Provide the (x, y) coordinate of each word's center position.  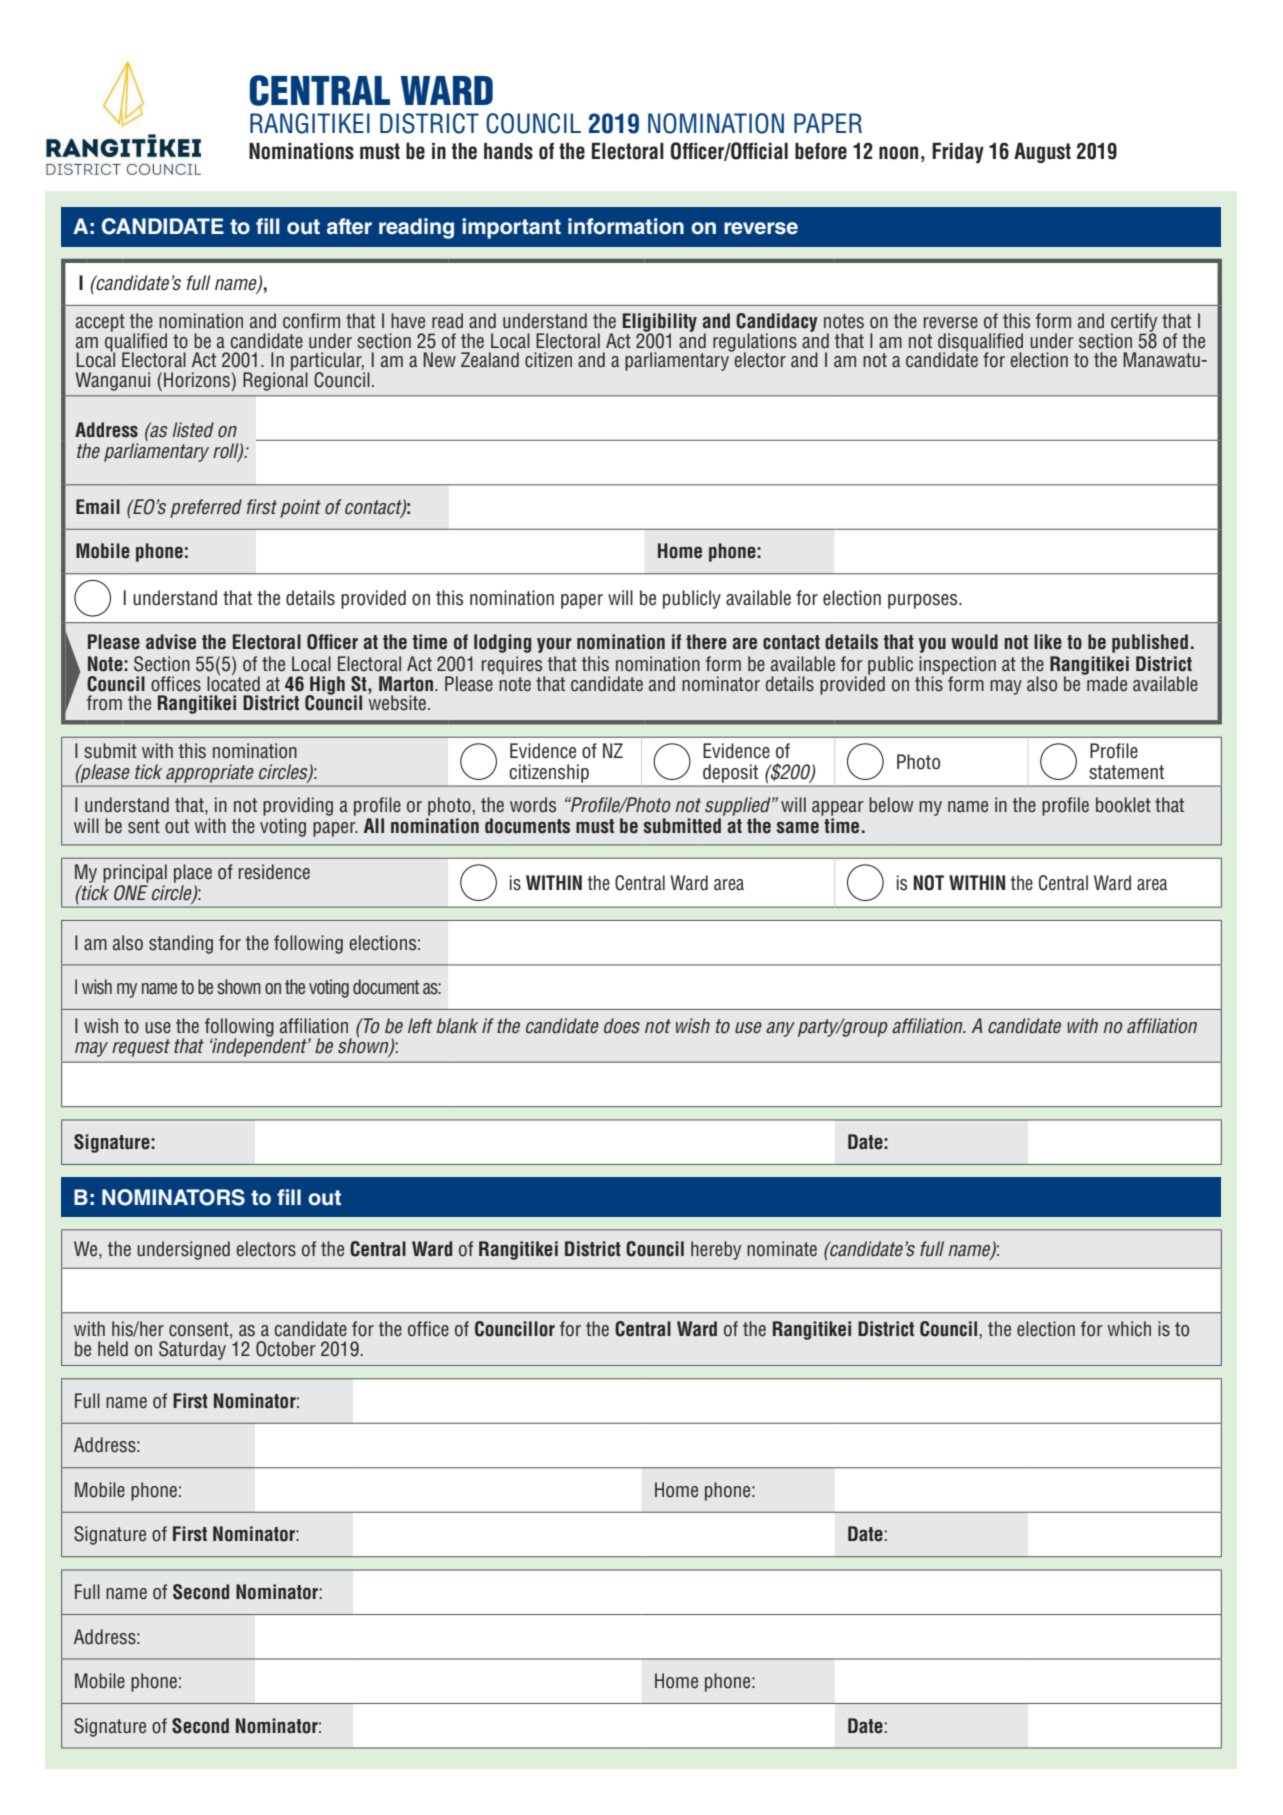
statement (1126, 772)
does (622, 1026)
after (349, 226)
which (1129, 1329)
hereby (716, 1250)
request (141, 1048)
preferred (206, 508)
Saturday (192, 1350)
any (780, 1029)
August (1042, 153)
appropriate (209, 773)
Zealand (490, 360)
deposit (730, 773)
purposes (924, 601)
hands (508, 151)
